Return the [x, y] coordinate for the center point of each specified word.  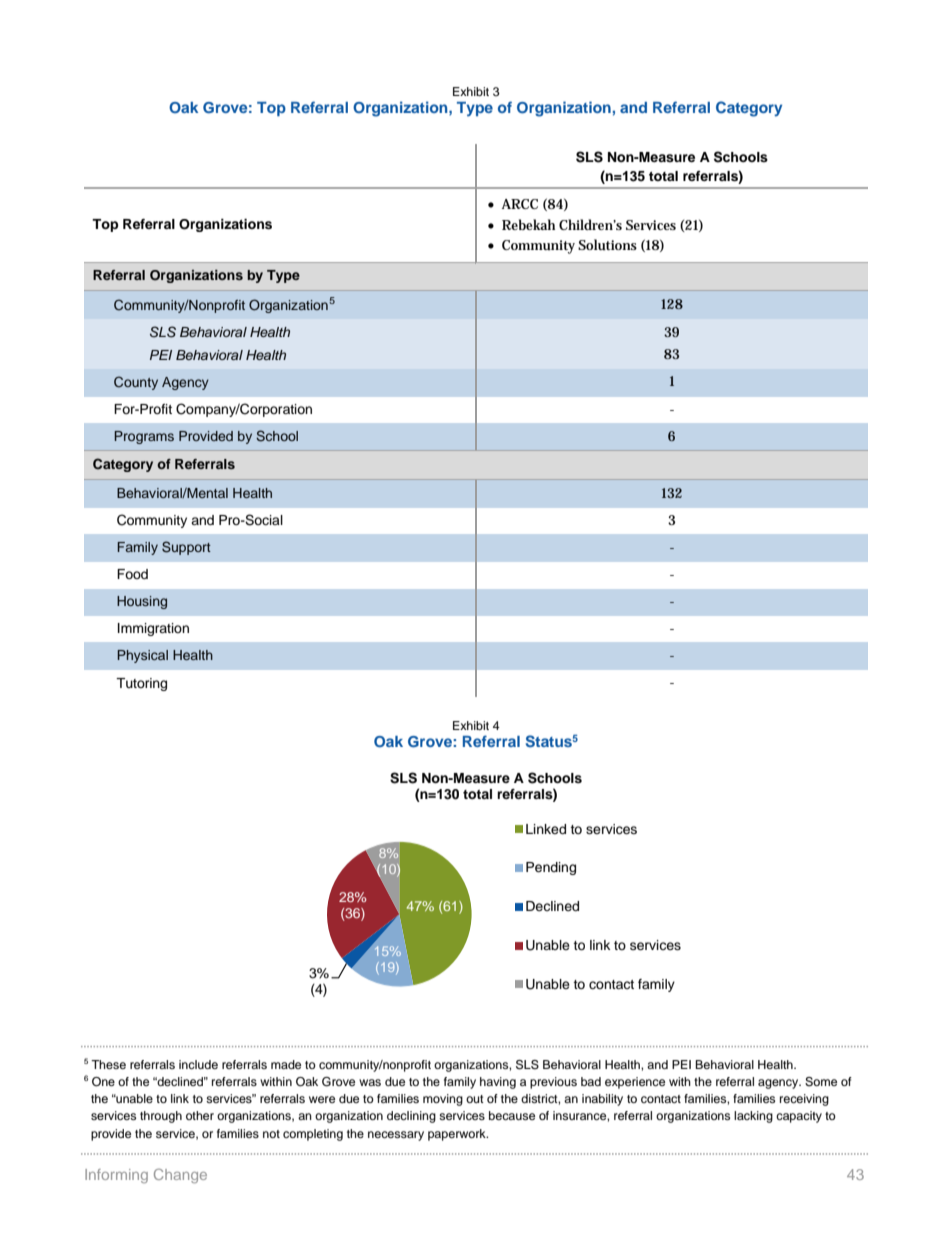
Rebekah [528, 224]
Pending [551, 868]
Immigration [153, 629]
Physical [142, 656]
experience [635, 1083]
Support [186, 548]
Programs [144, 437]
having [498, 1083]
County [136, 383]
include [198, 1064]
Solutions [607, 244]
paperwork [458, 1135]
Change [180, 1176]
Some [821, 1082]
